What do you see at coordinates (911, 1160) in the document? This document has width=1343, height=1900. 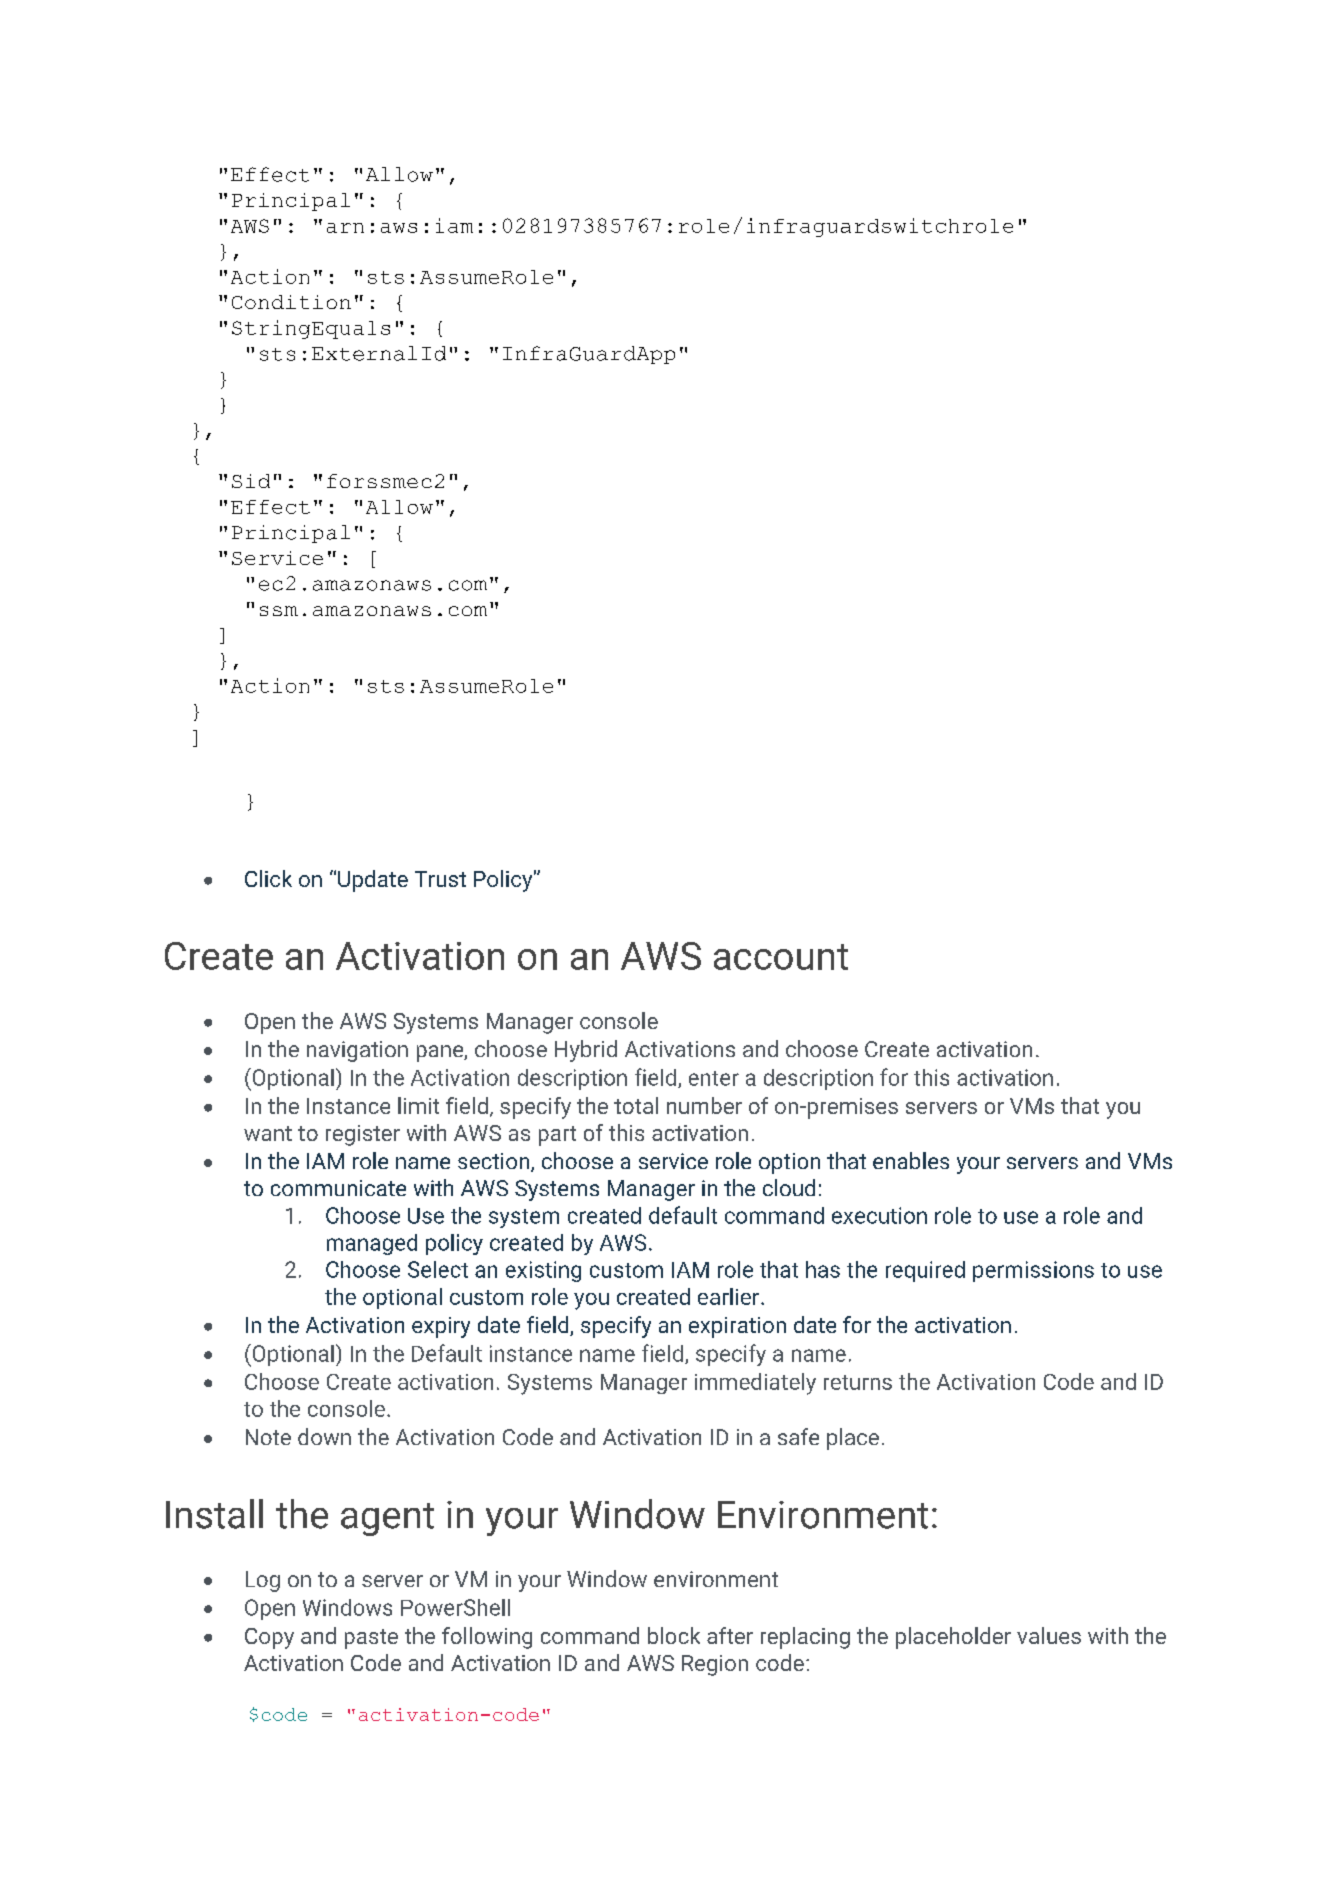 I see `enables` at bounding box center [911, 1160].
